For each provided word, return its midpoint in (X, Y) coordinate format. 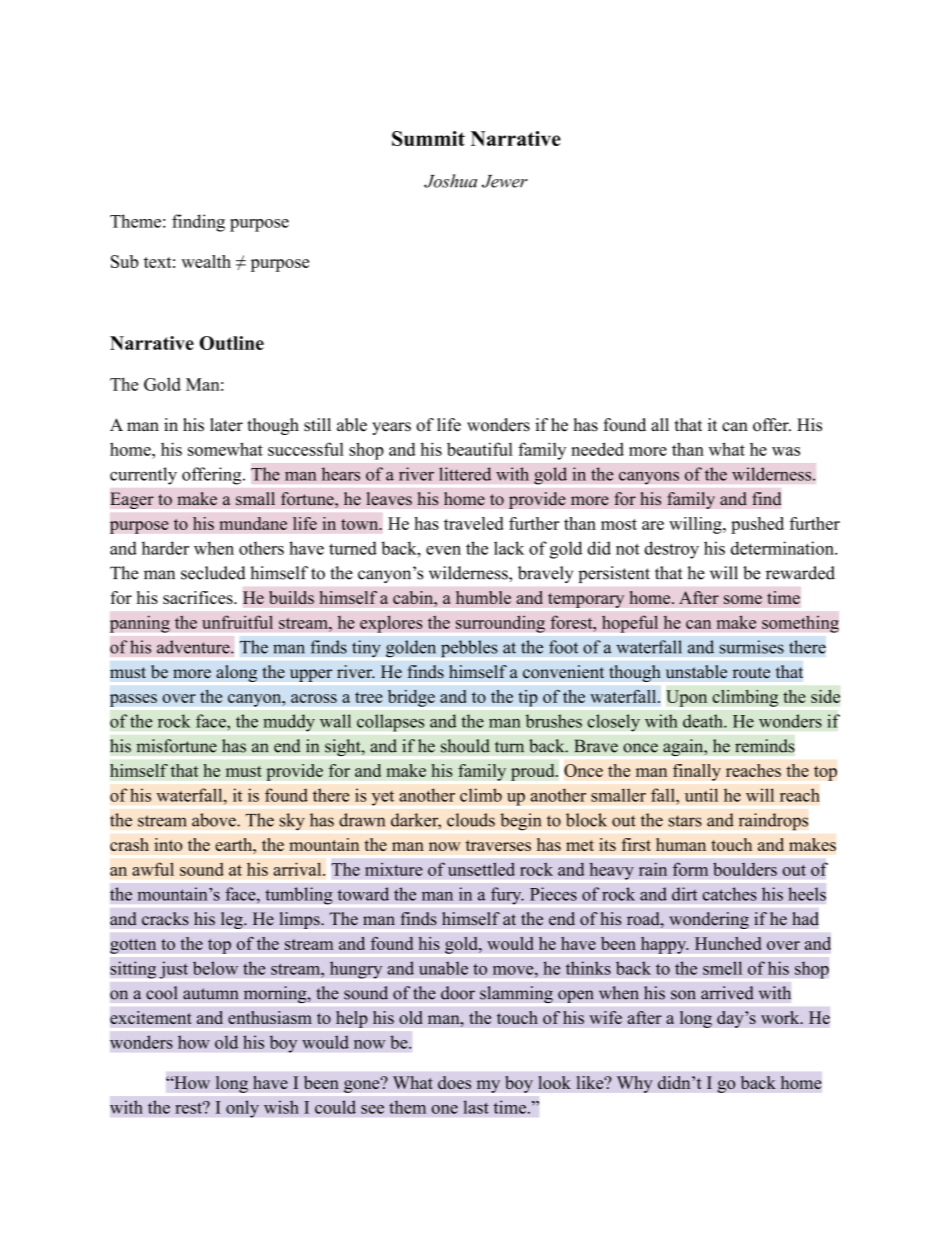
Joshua (450, 181)
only (242, 1109)
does (454, 1082)
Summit (428, 138)
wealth (206, 261)
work (781, 1017)
